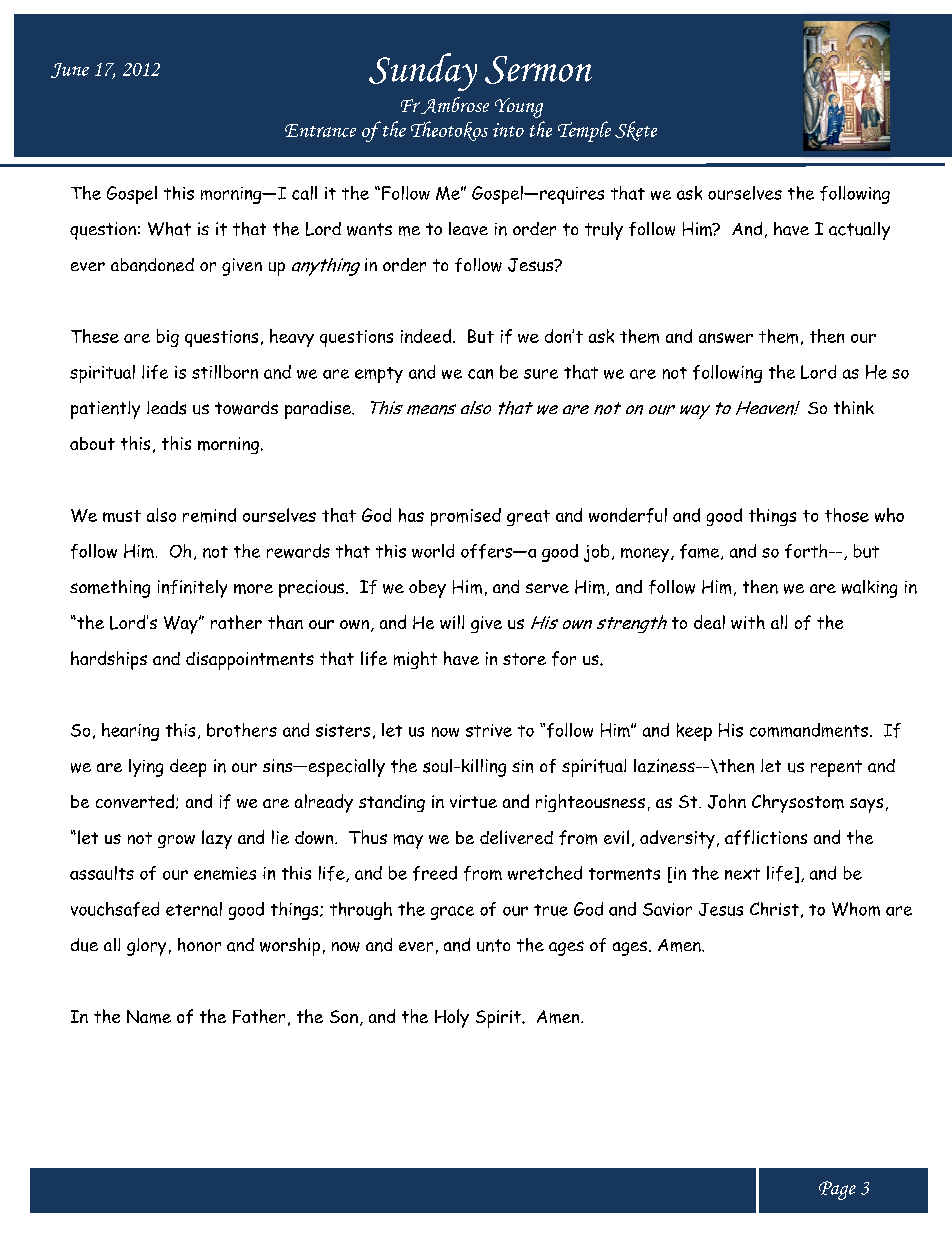 The width and height of the screenshot is (952, 1233). I want to click on unto, so click(493, 945).
